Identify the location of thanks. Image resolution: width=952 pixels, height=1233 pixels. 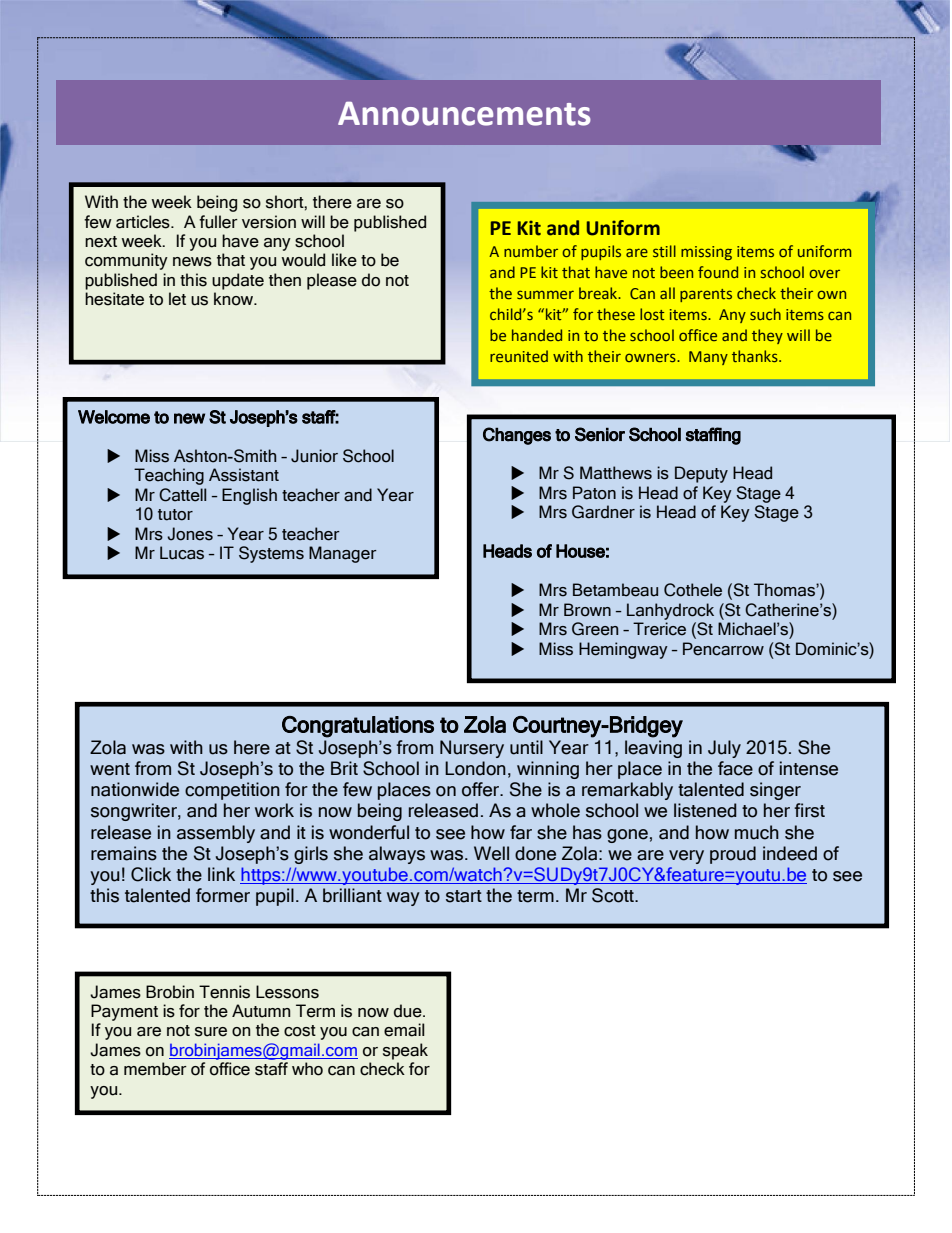
(756, 356).
